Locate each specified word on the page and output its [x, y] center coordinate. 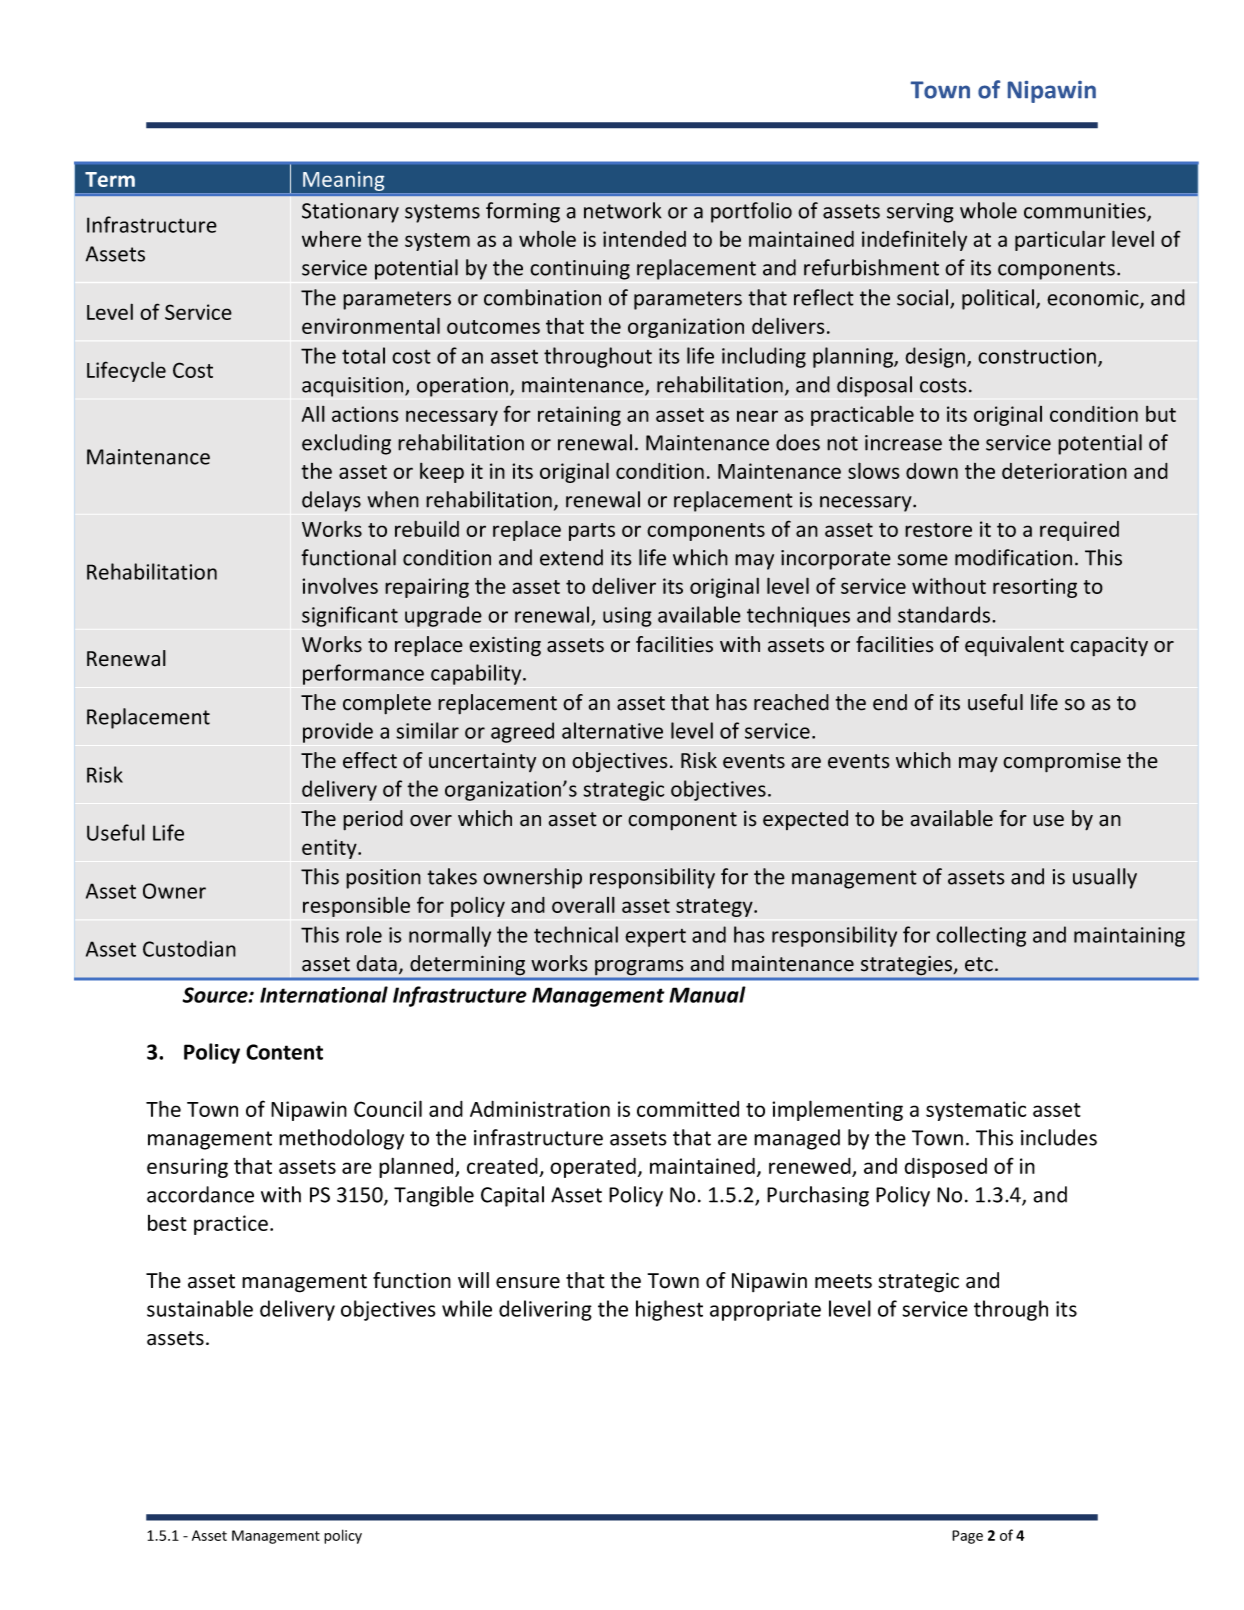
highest [669, 1310]
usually [1105, 878]
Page [967, 1537]
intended [644, 239]
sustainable [200, 1308]
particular [1060, 240]
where [331, 239]
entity [330, 849]
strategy [715, 908]
